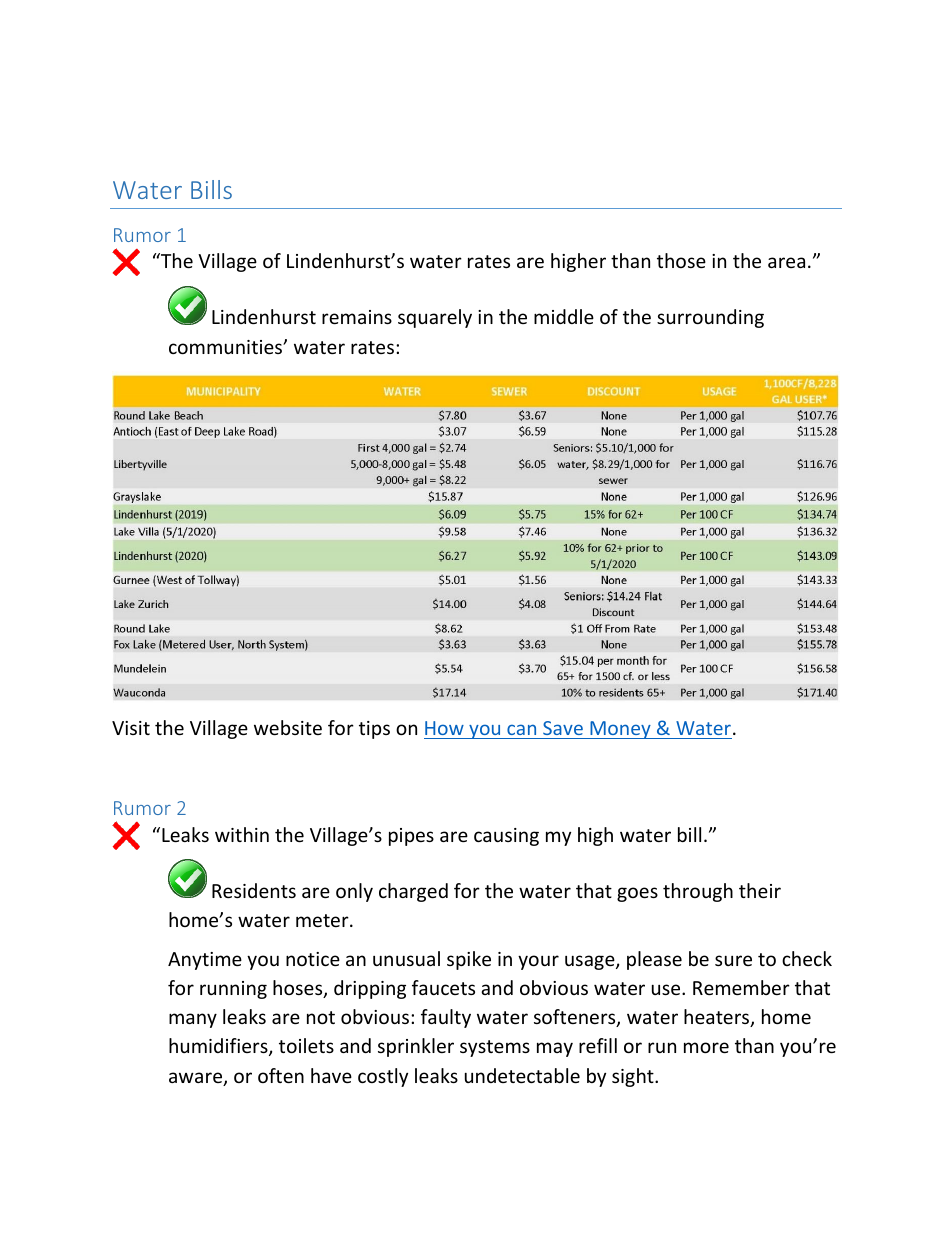 The width and height of the image is (952, 1233). What do you see at coordinates (495, 1048) in the image?
I see `systems` at bounding box center [495, 1048].
